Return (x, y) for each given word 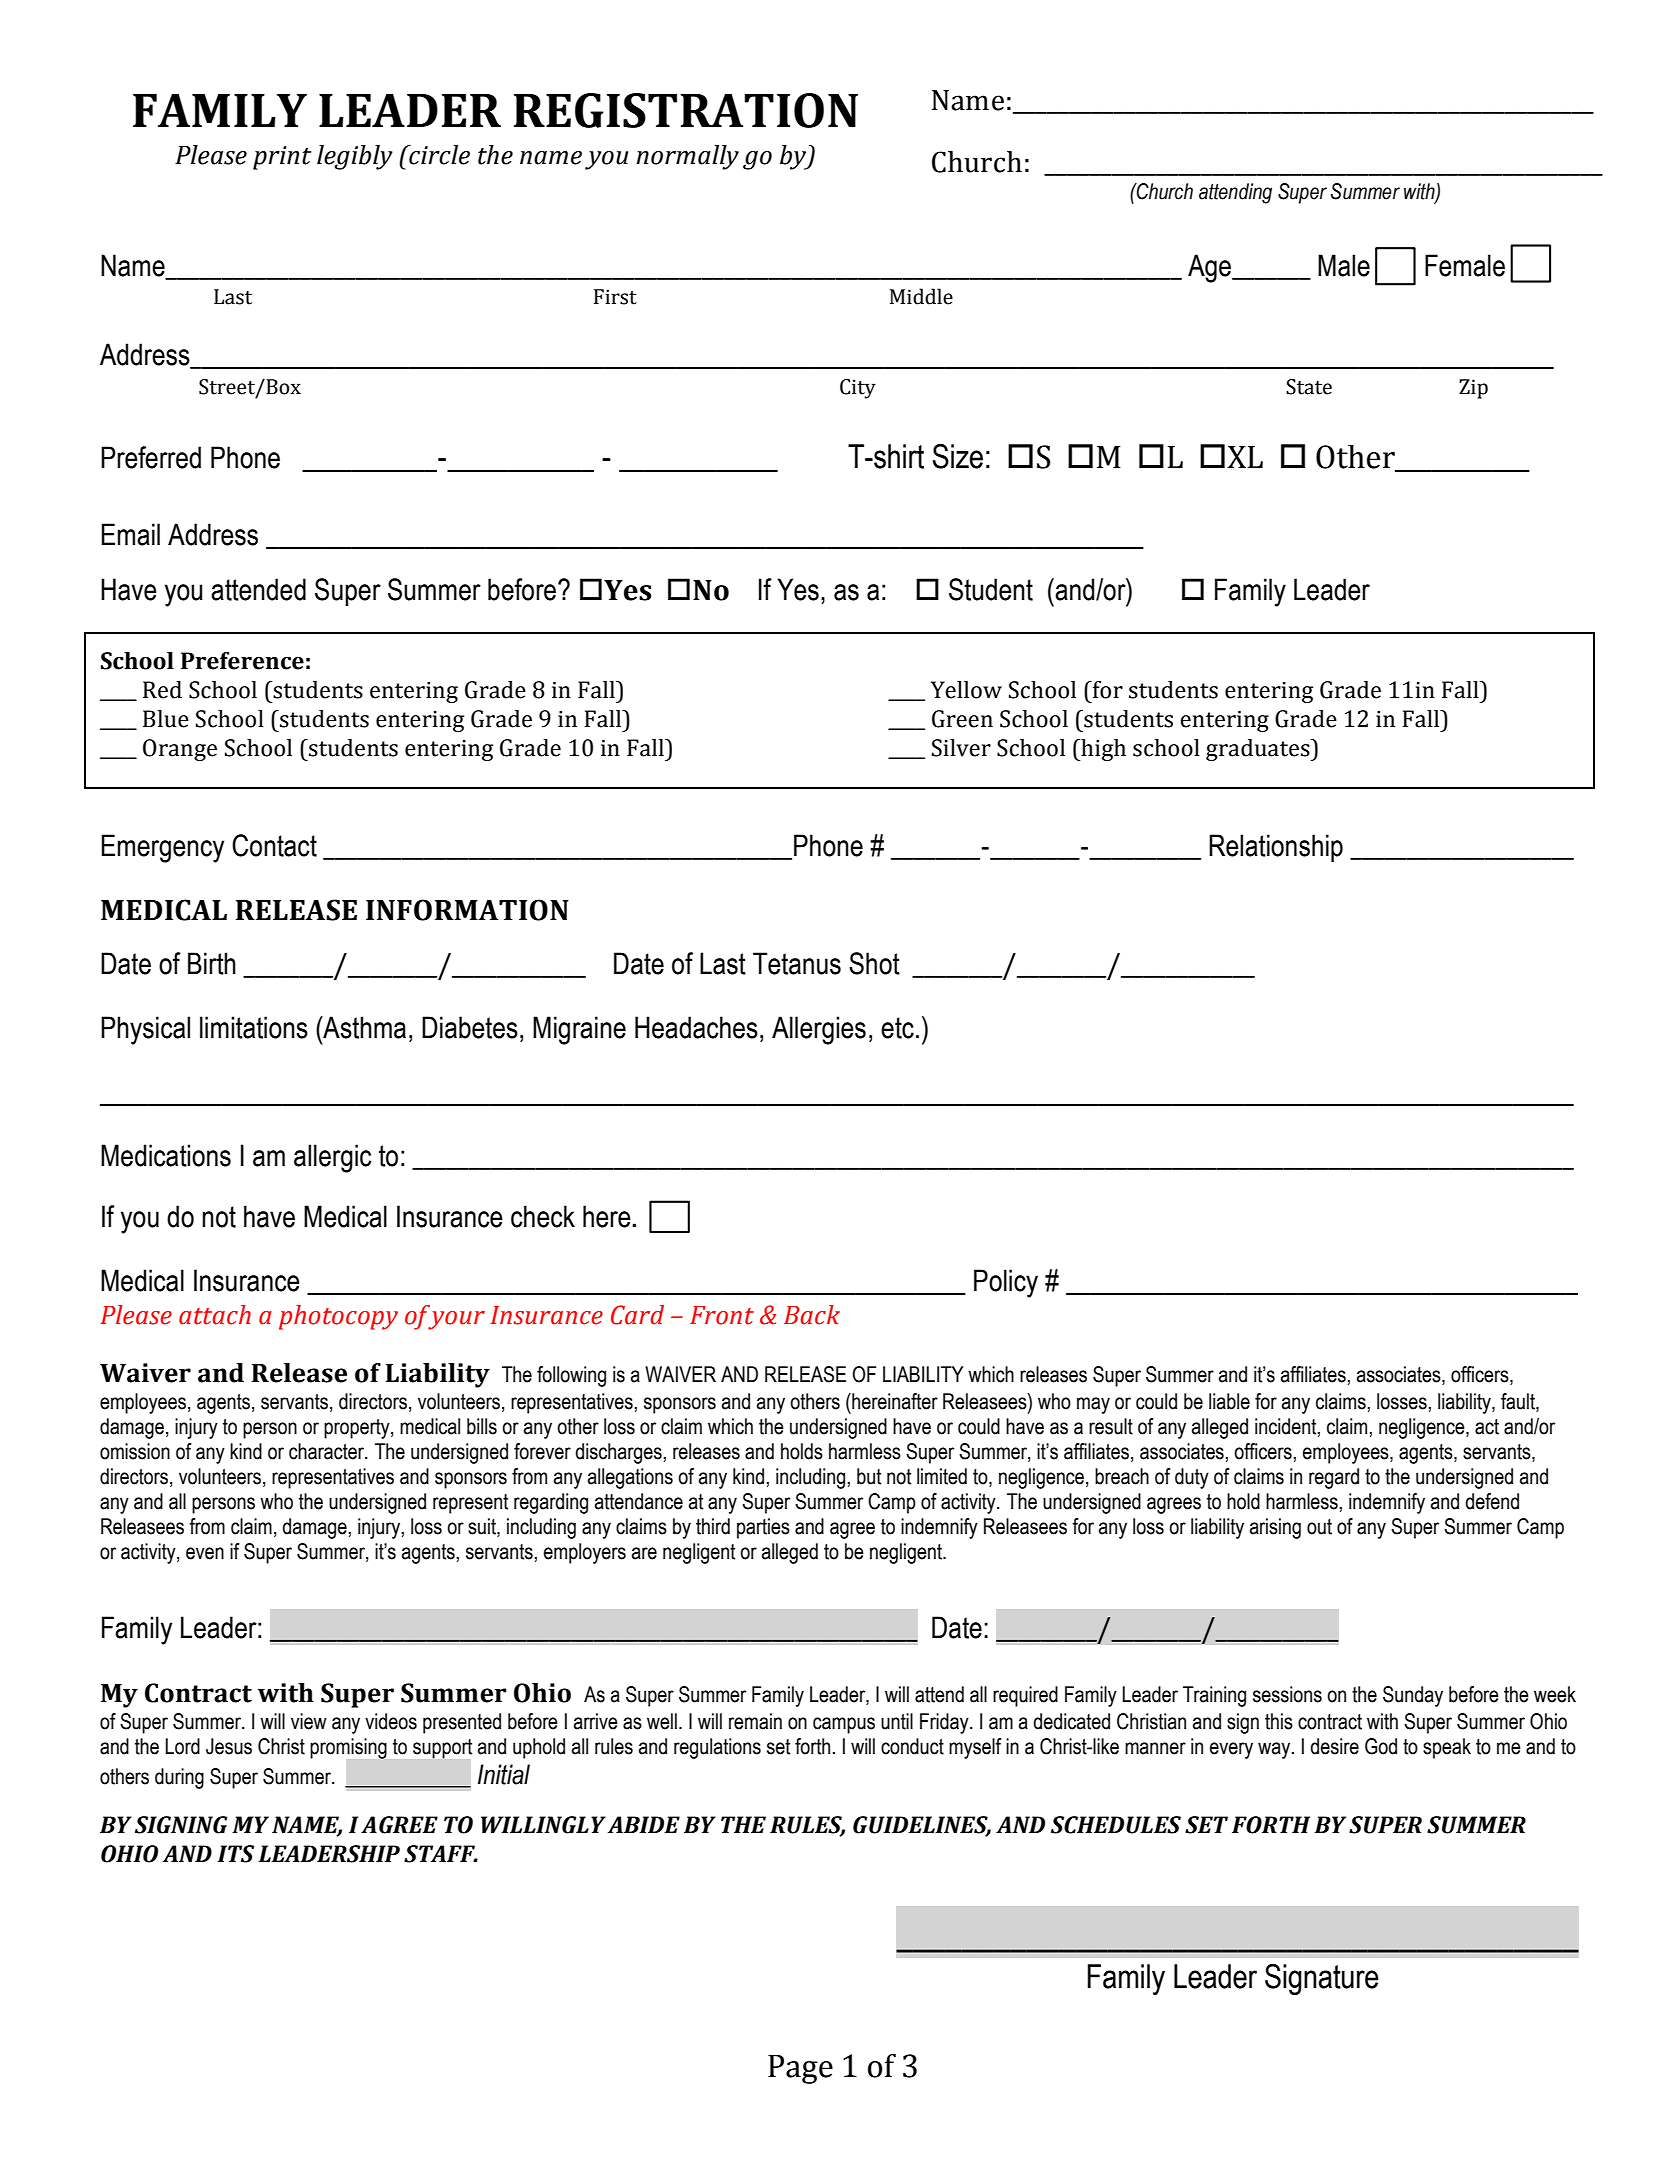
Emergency (162, 848)
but (869, 1476)
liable (1229, 1401)
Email (130, 534)
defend (1492, 1501)
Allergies (819, 1030)
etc (897, 1028)
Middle (921, 296)
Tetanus (797, 963)
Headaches (696, 1027)
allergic (333, 1158)
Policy (1006, 1283)
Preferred (151, 457)
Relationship (1276, 848)
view (309, 1721)
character (327, 1451)
